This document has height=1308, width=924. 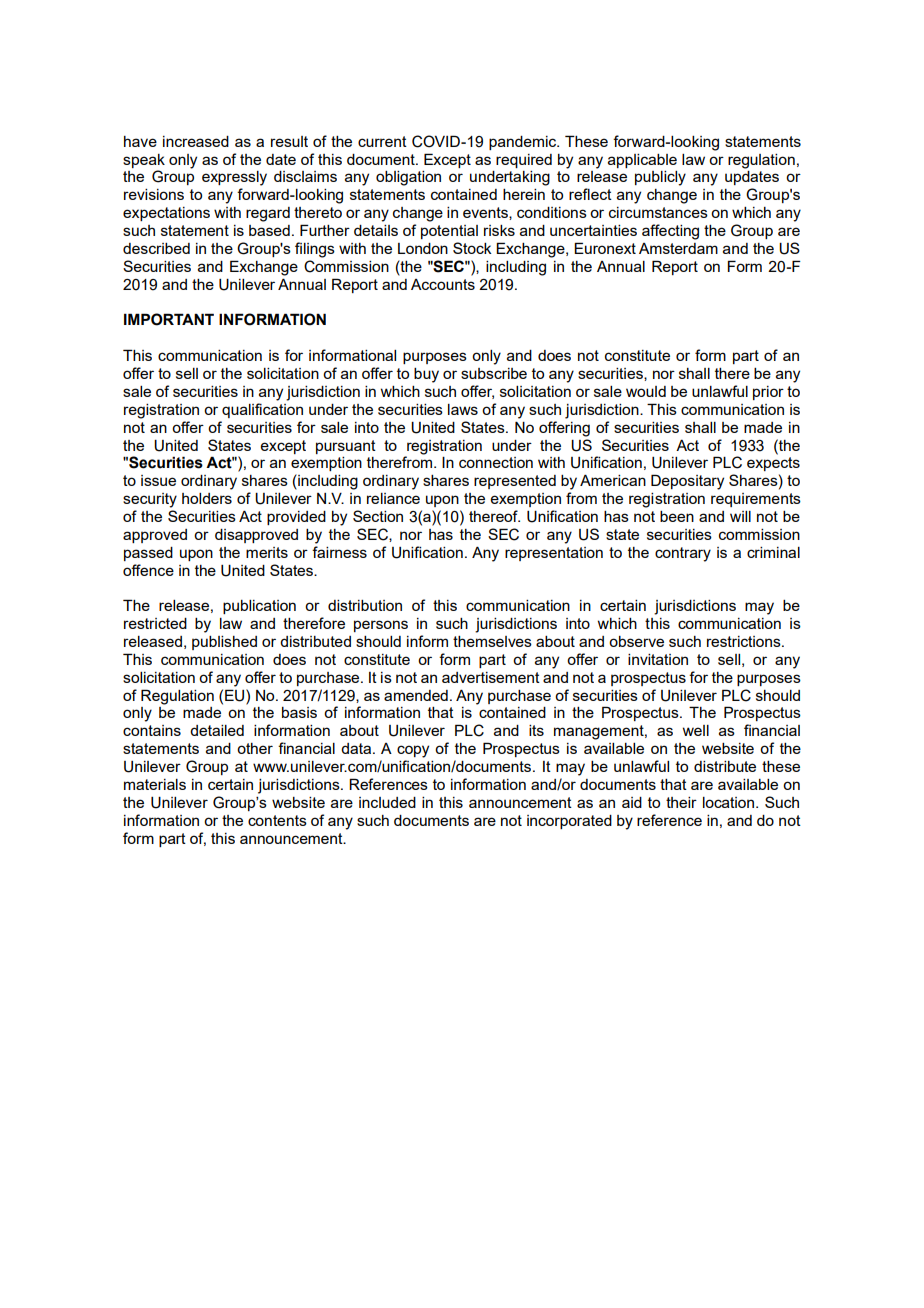 What do you see at coordinates (443, 284) in the document?
I see `Accounts` at bounding box center [443, 284].
